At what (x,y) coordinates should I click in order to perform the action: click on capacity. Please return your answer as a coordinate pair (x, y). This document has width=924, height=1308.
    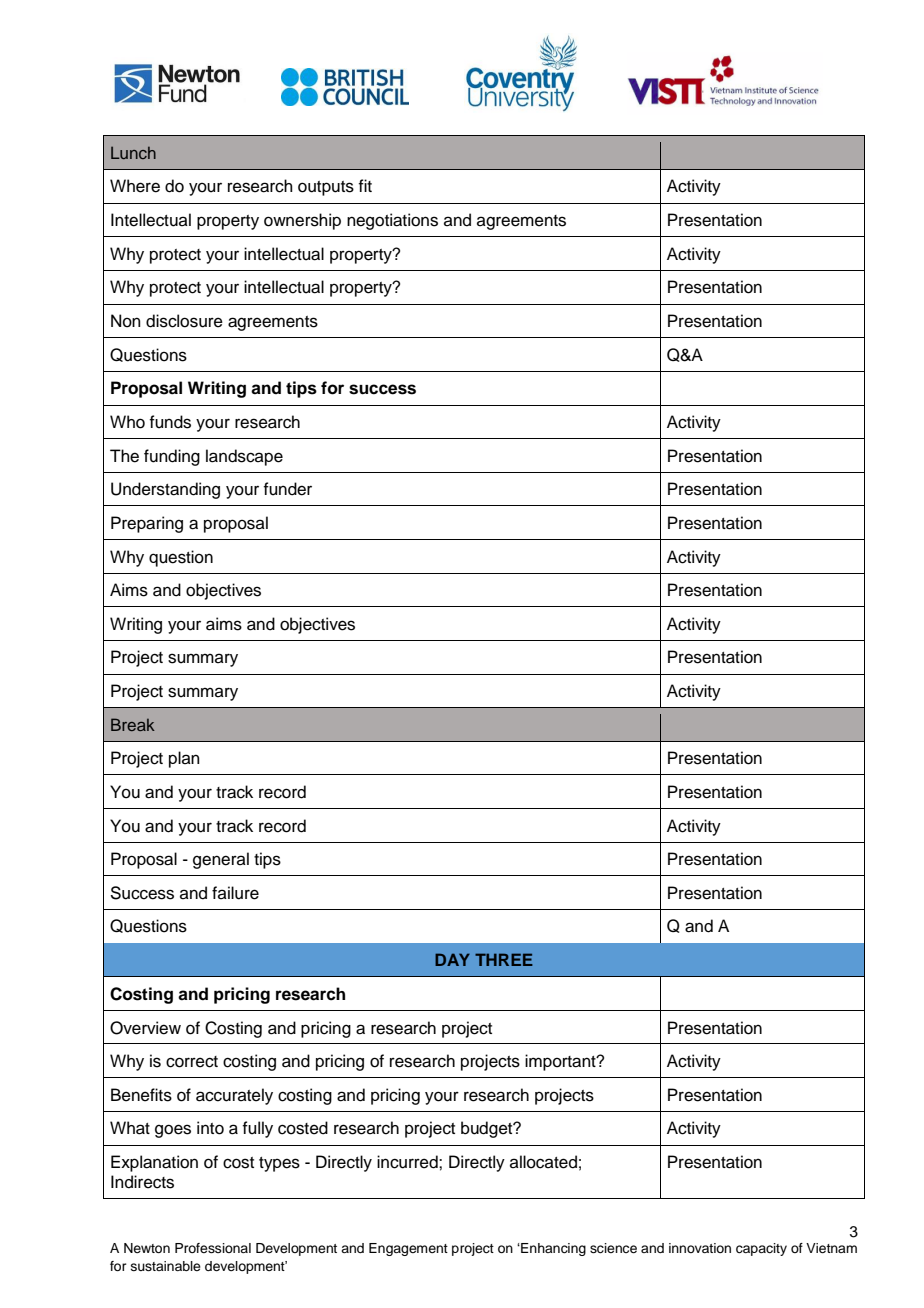
    Looking at the image, I should click on (761, 1249).
